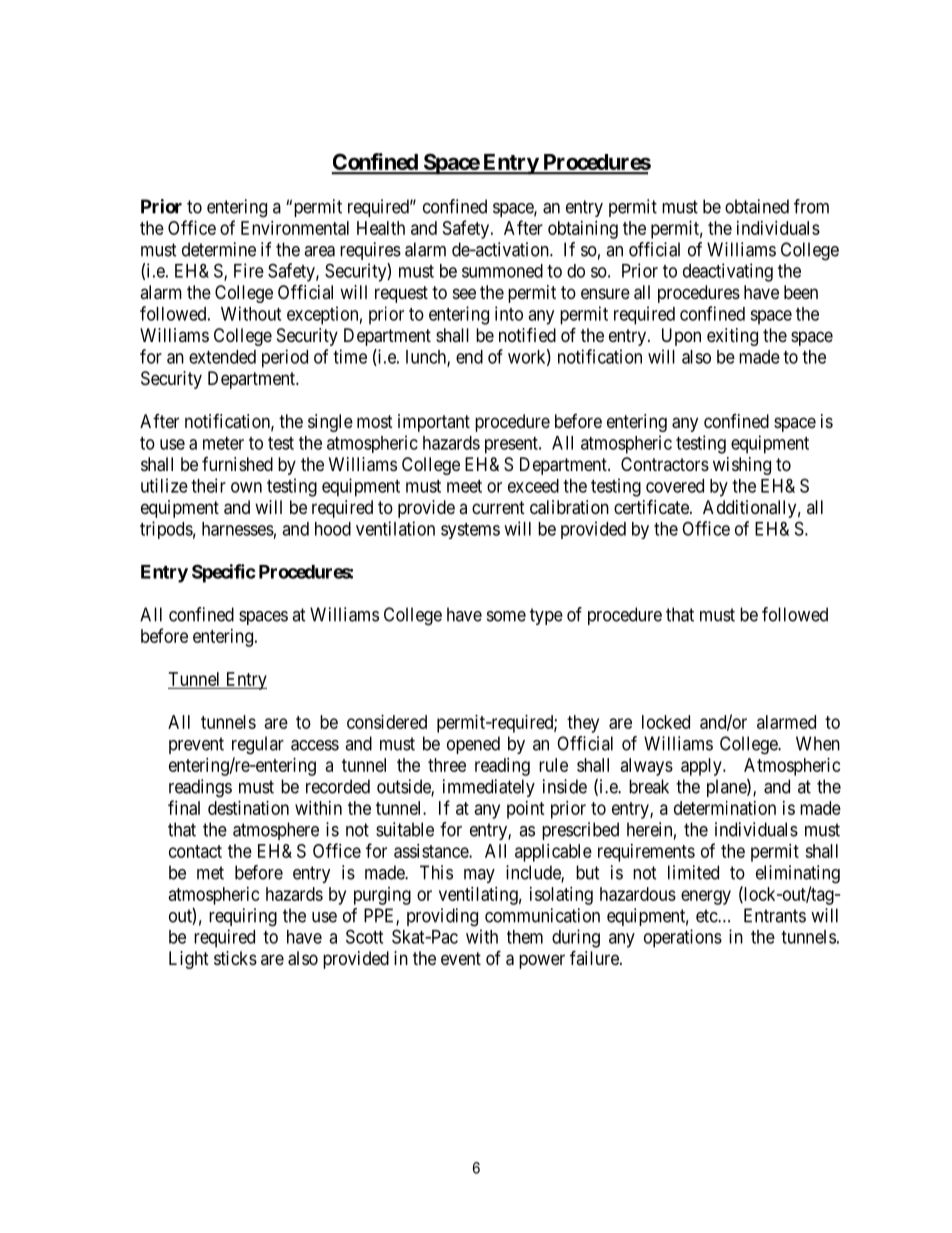 This document has height=1233, width=952. What do you see at coordinates (235, 958) in the document?
I see `sticks` at bounding box center [235, 958].
